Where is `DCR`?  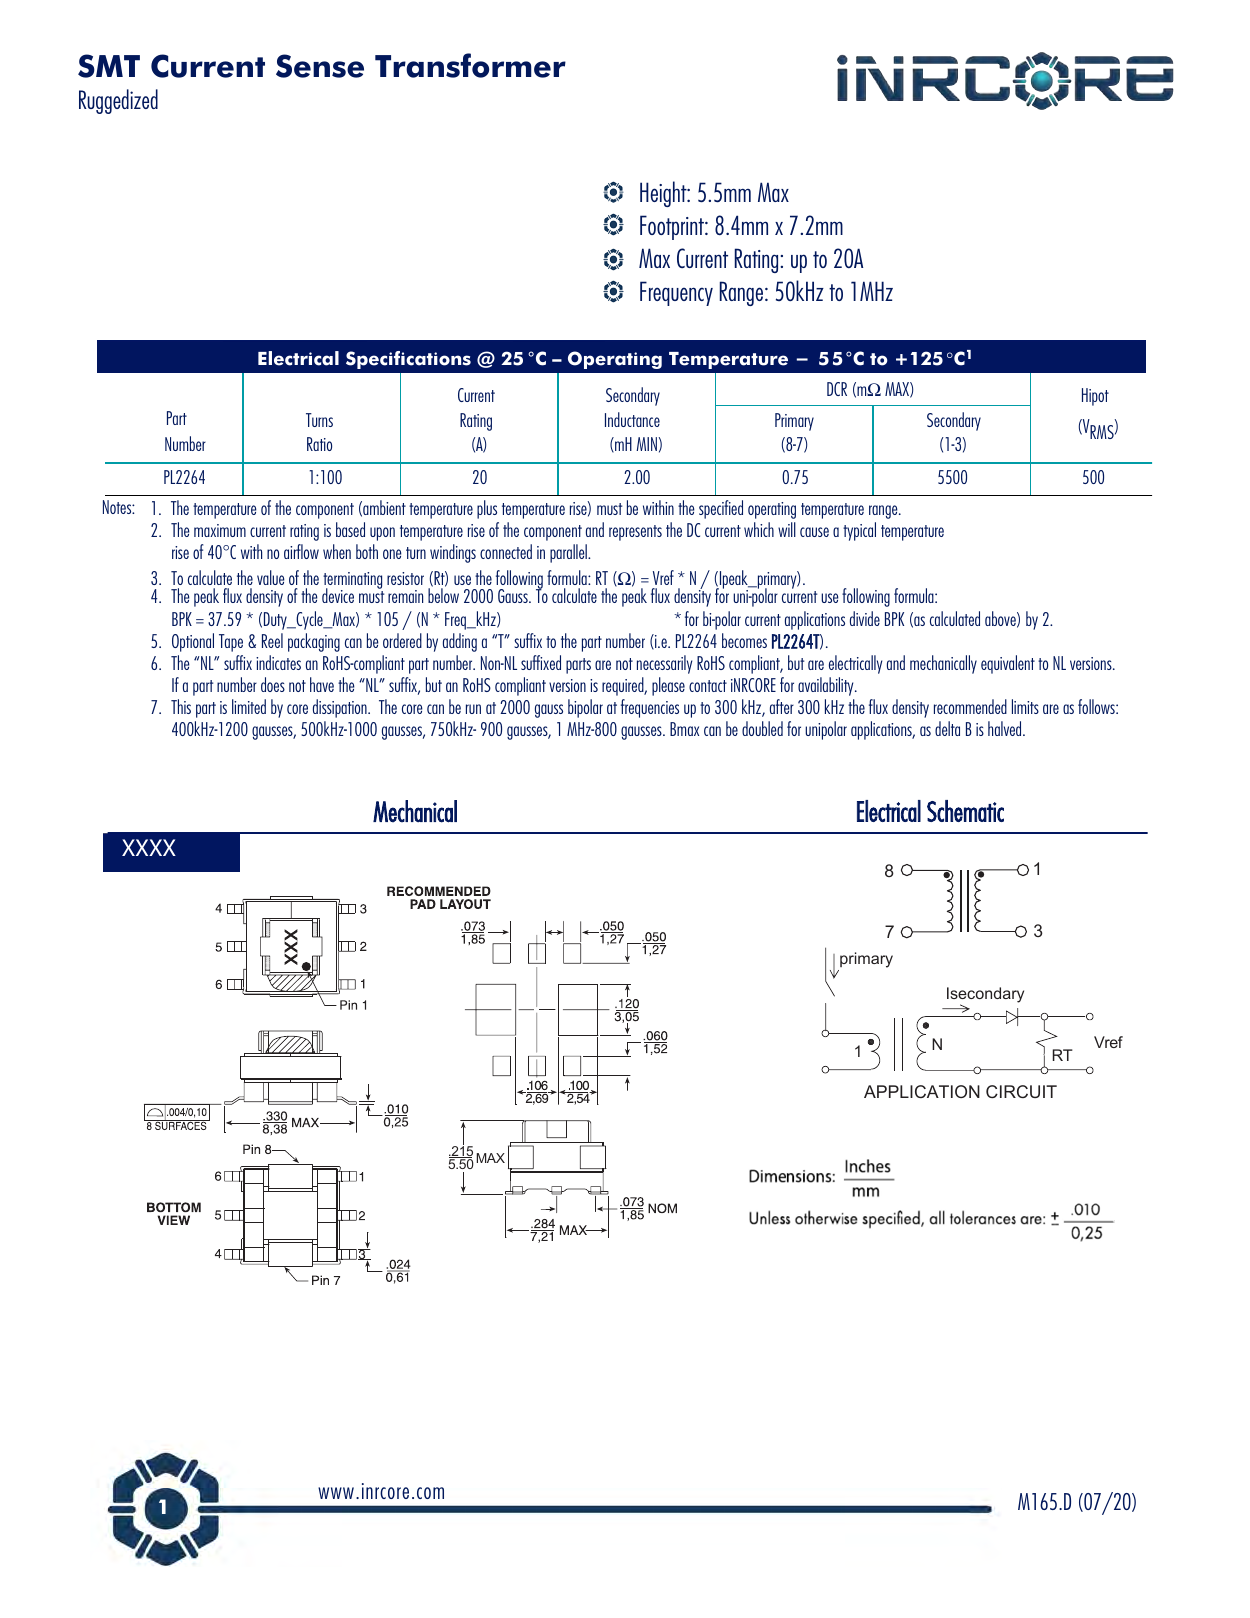
DCR is located at coordinates (837, 389).
